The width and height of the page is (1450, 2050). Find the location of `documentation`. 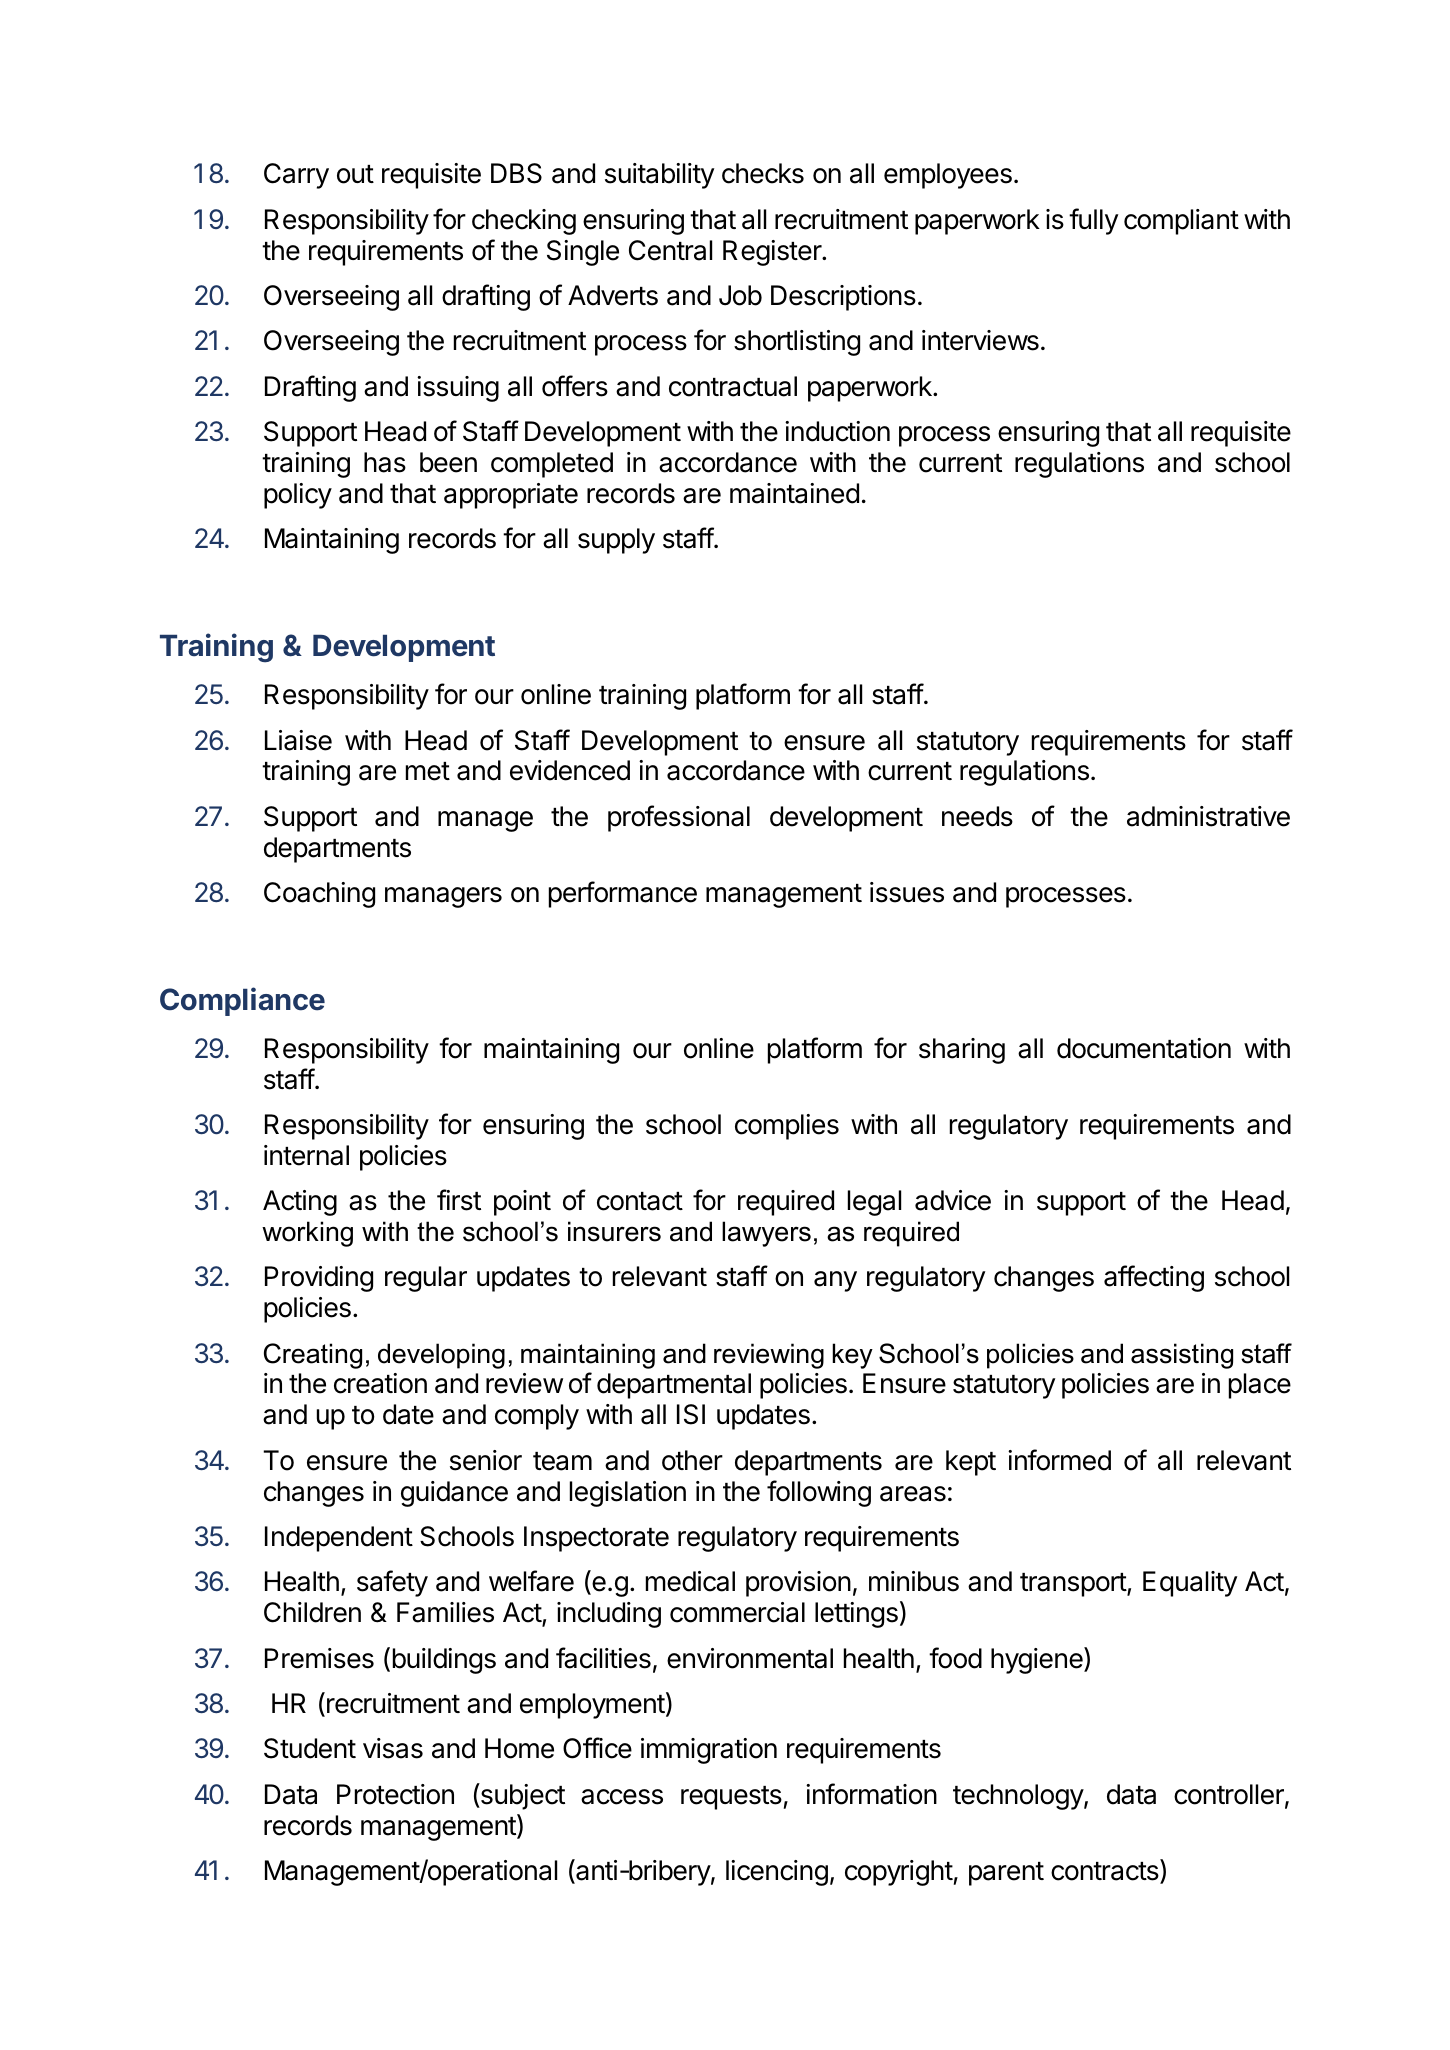

documentation is located at coordinates (1144, 1048).
